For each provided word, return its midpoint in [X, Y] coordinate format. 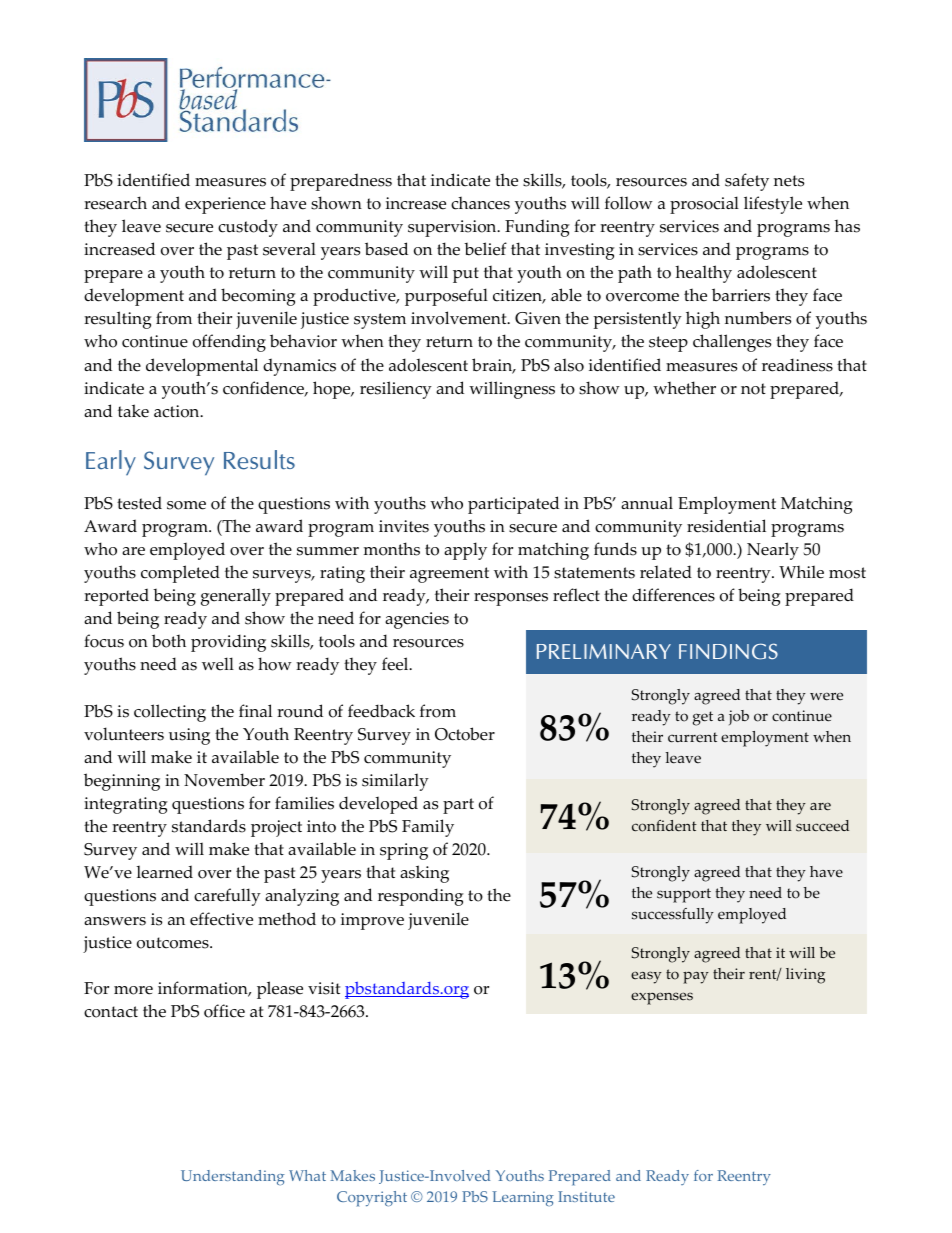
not [753, 389]
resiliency [396, 390]
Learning [523, 1198]
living [805, 976]
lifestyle [773, 205]
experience [225, 205]
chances [480, 203]
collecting [170, 713]
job [739, 717]
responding [421, 897]
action [178, 411]
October [465, 734]
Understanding [233, 1177]
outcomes [174, 943]
